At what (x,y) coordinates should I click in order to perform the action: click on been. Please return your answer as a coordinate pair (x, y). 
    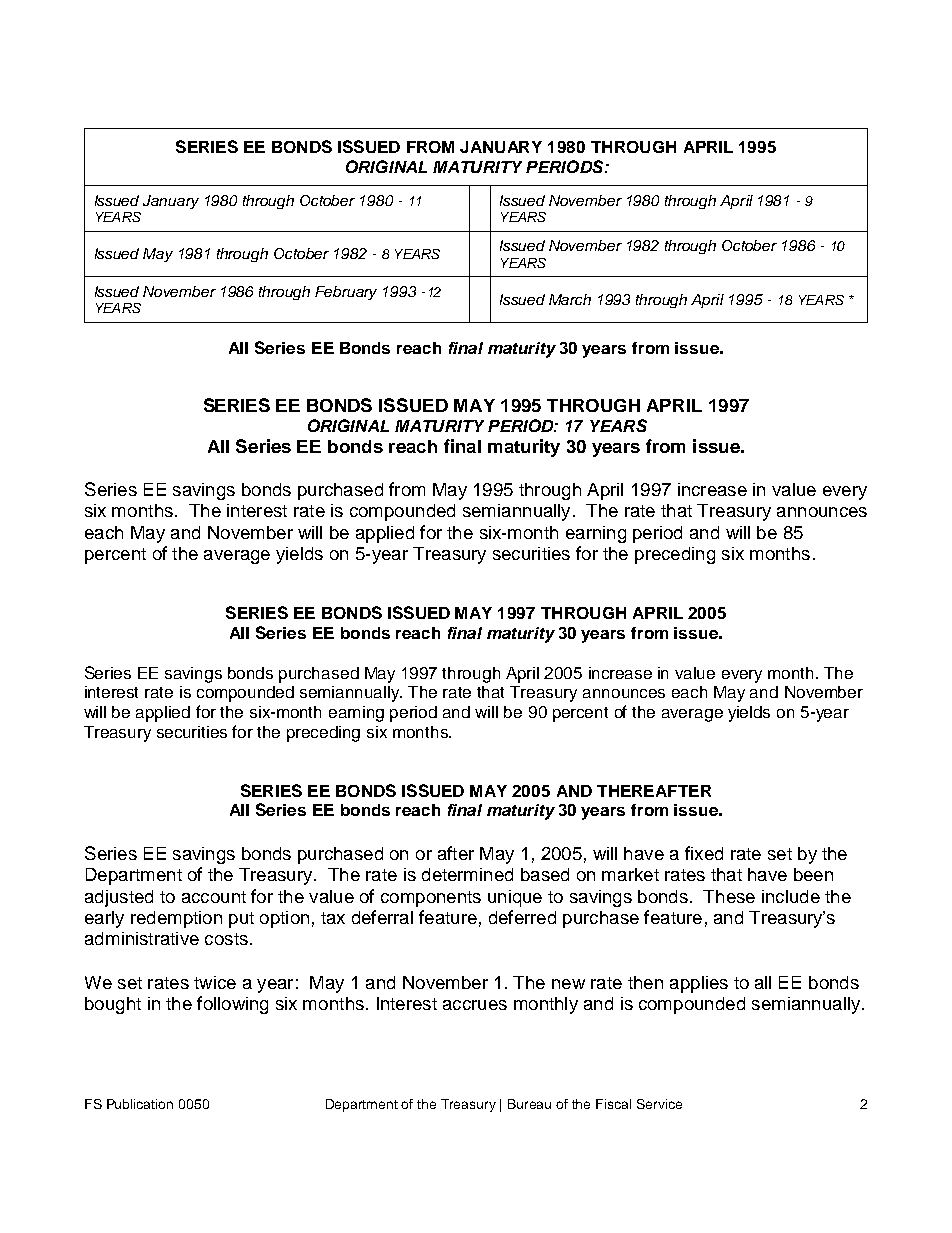
    Looking at the image, I should click on (813, 874).
